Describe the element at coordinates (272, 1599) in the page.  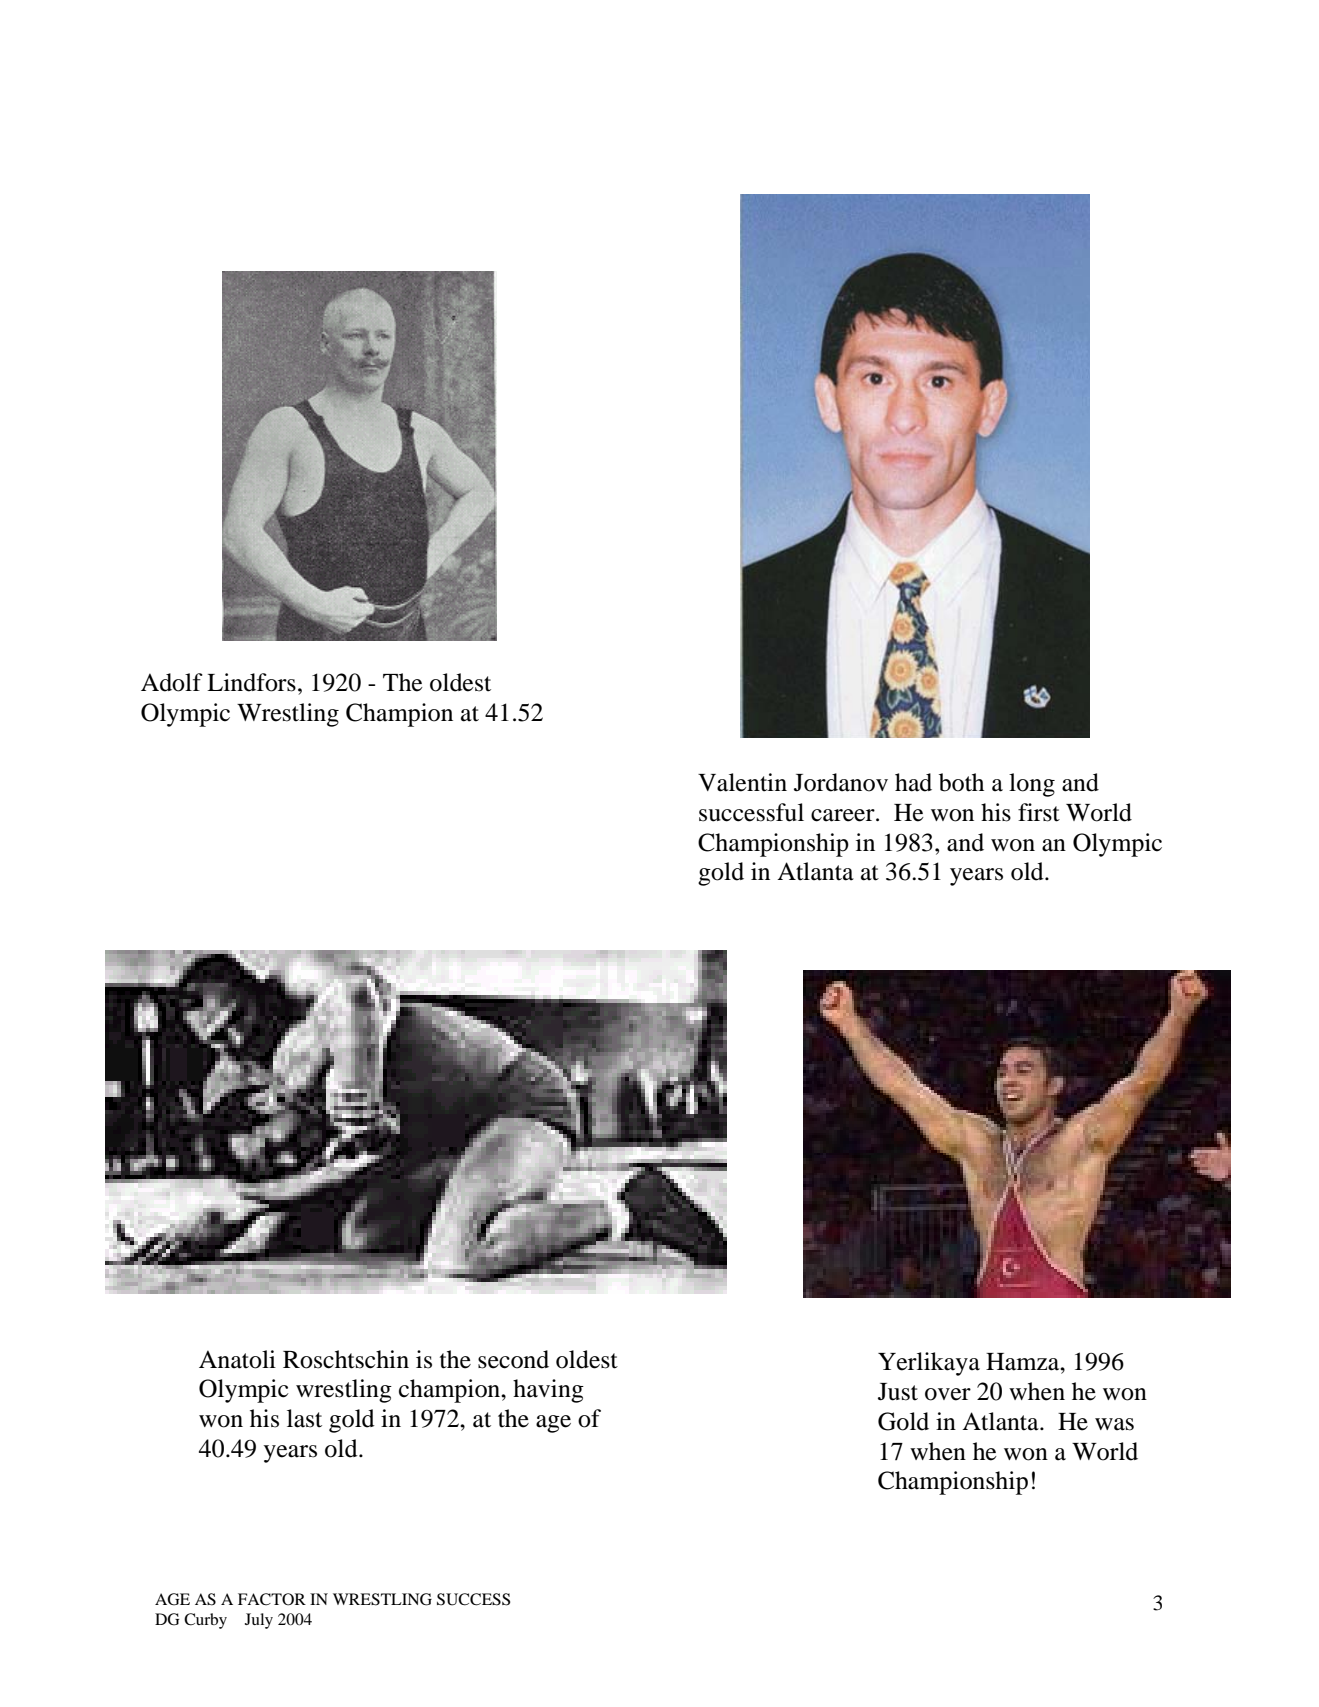
I see `FACTOR` at that location.
